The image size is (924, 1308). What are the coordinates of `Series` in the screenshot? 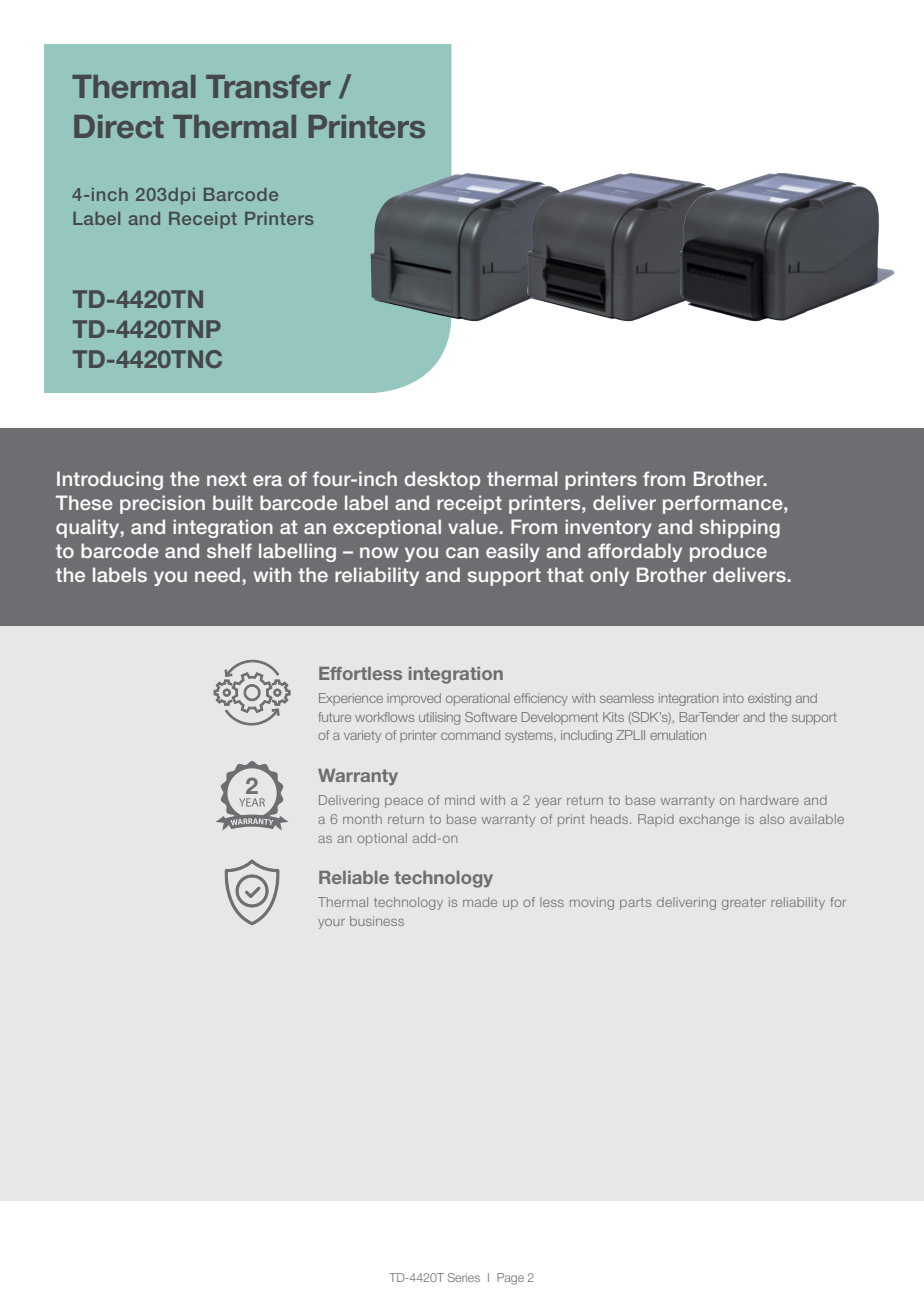 It's located at (464, 1277).
